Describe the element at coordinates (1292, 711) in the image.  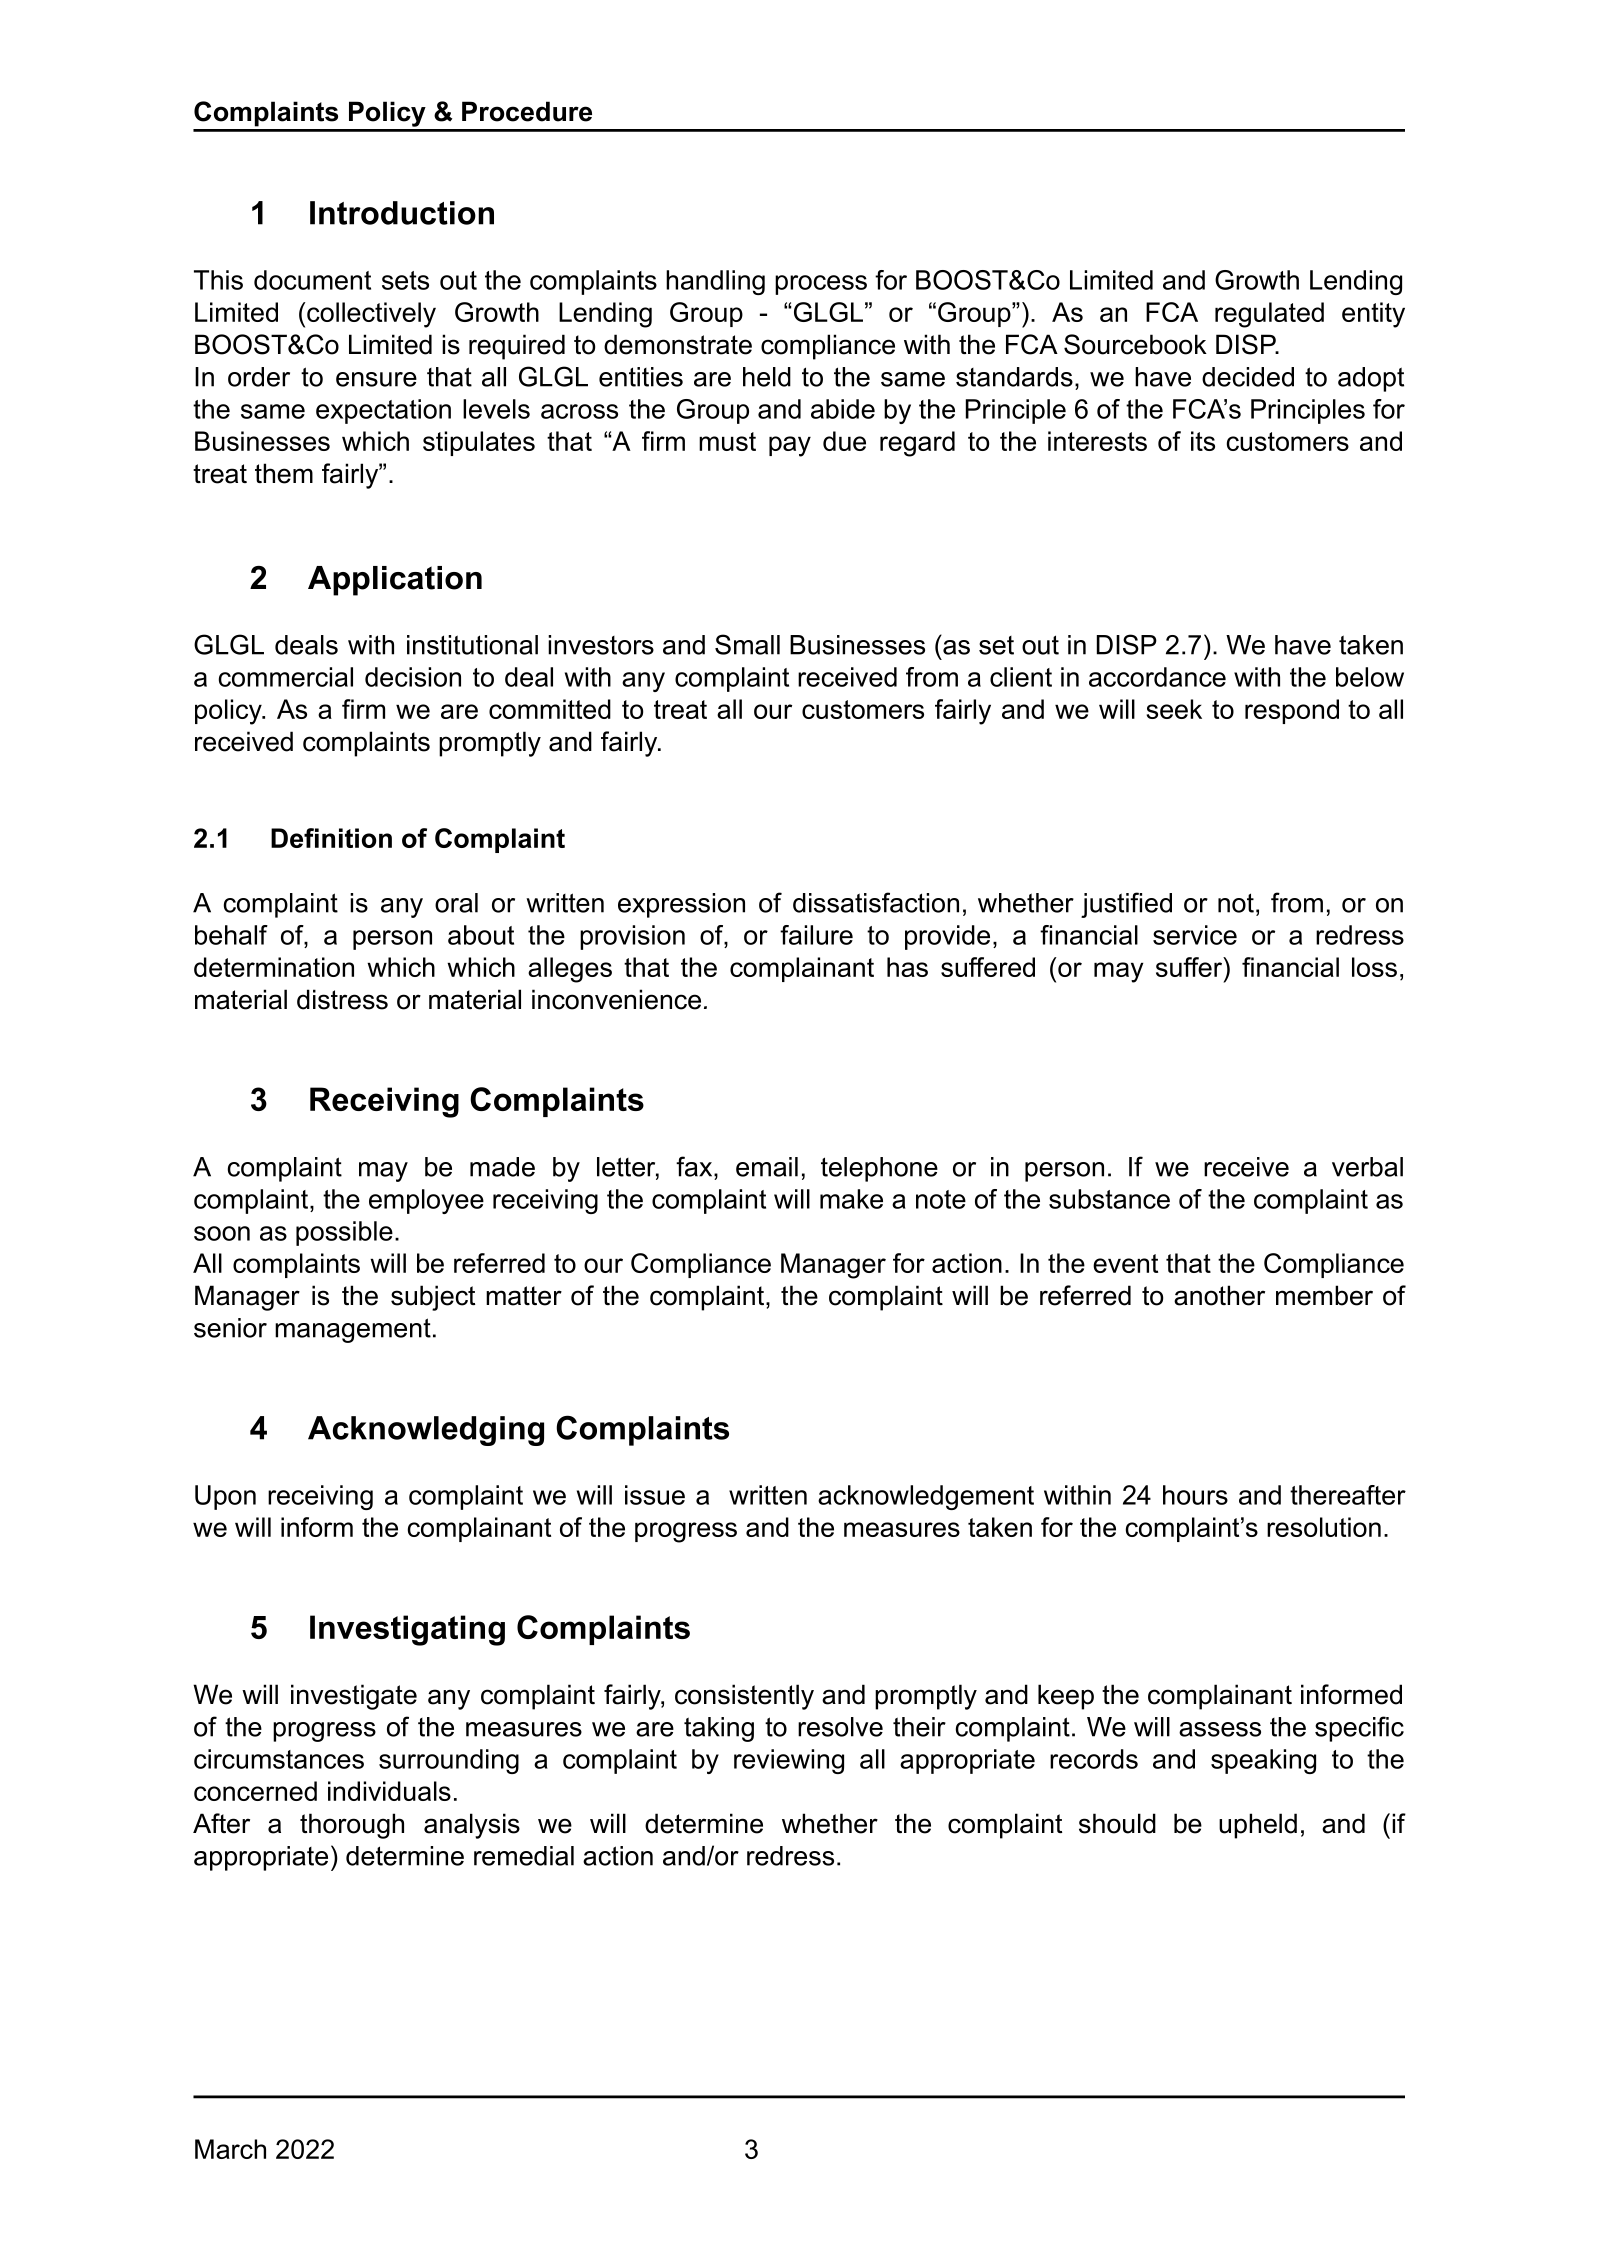
I see `respond` at that location.
